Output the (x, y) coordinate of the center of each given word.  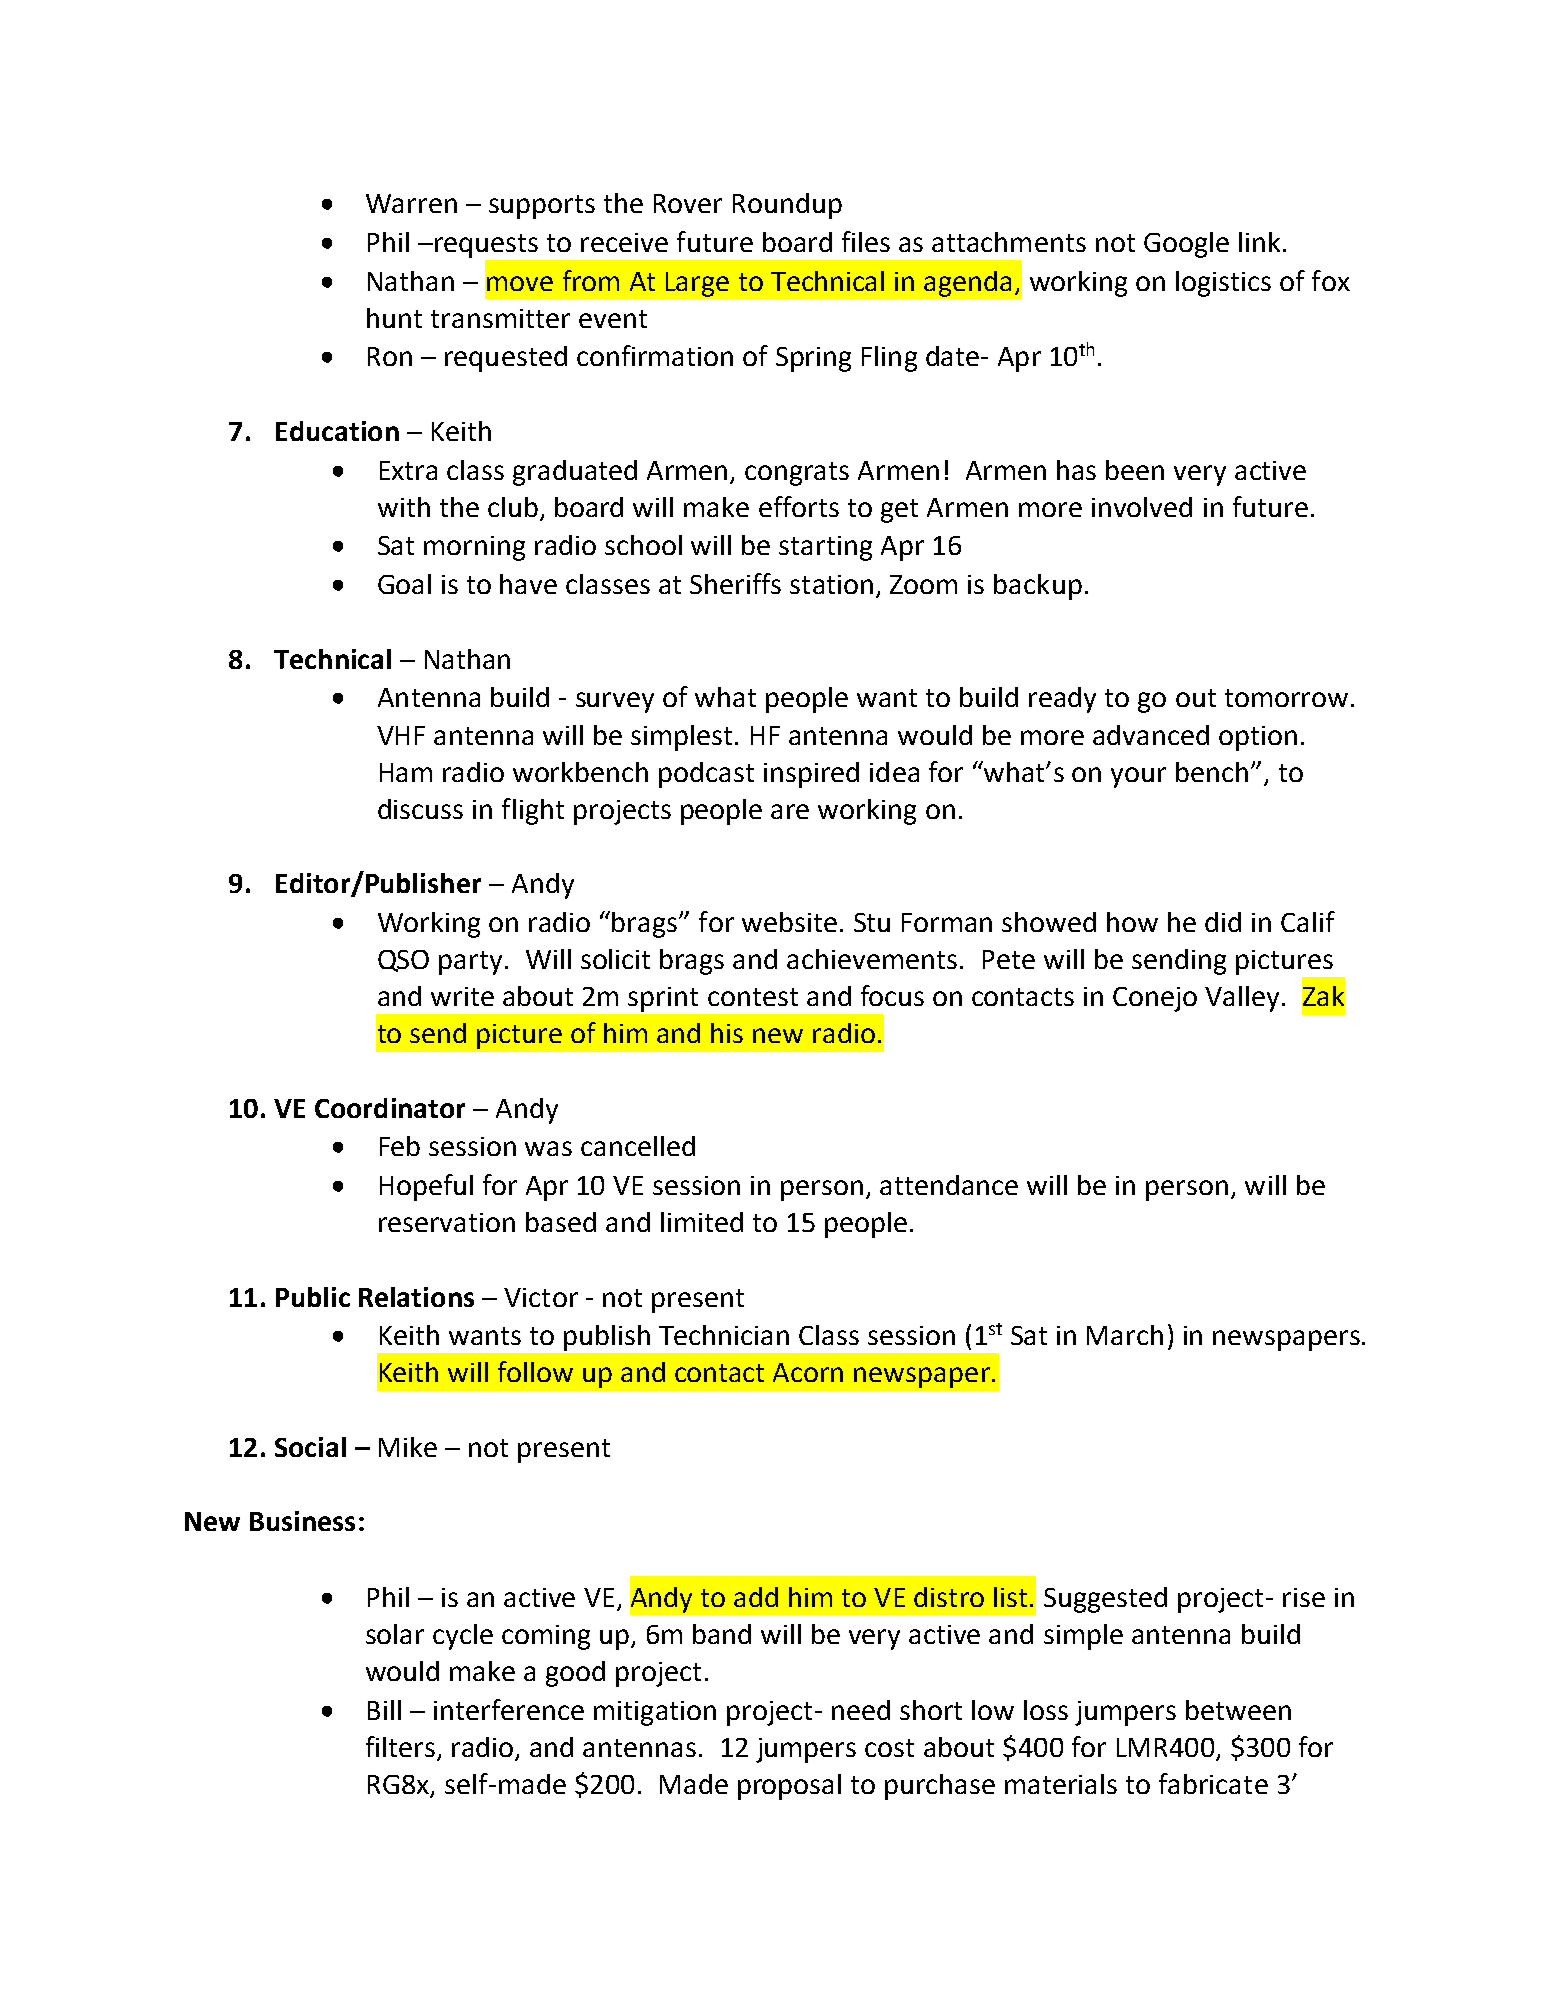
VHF (401, 735)
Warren (411, 203)
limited (702, 1222)
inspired (811, 775)
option (1258, 738)
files (866, 241)
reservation (447, 1222)
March (1125, 1335)
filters (402, 1748)
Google (1186, 245)
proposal (789, 1787)
